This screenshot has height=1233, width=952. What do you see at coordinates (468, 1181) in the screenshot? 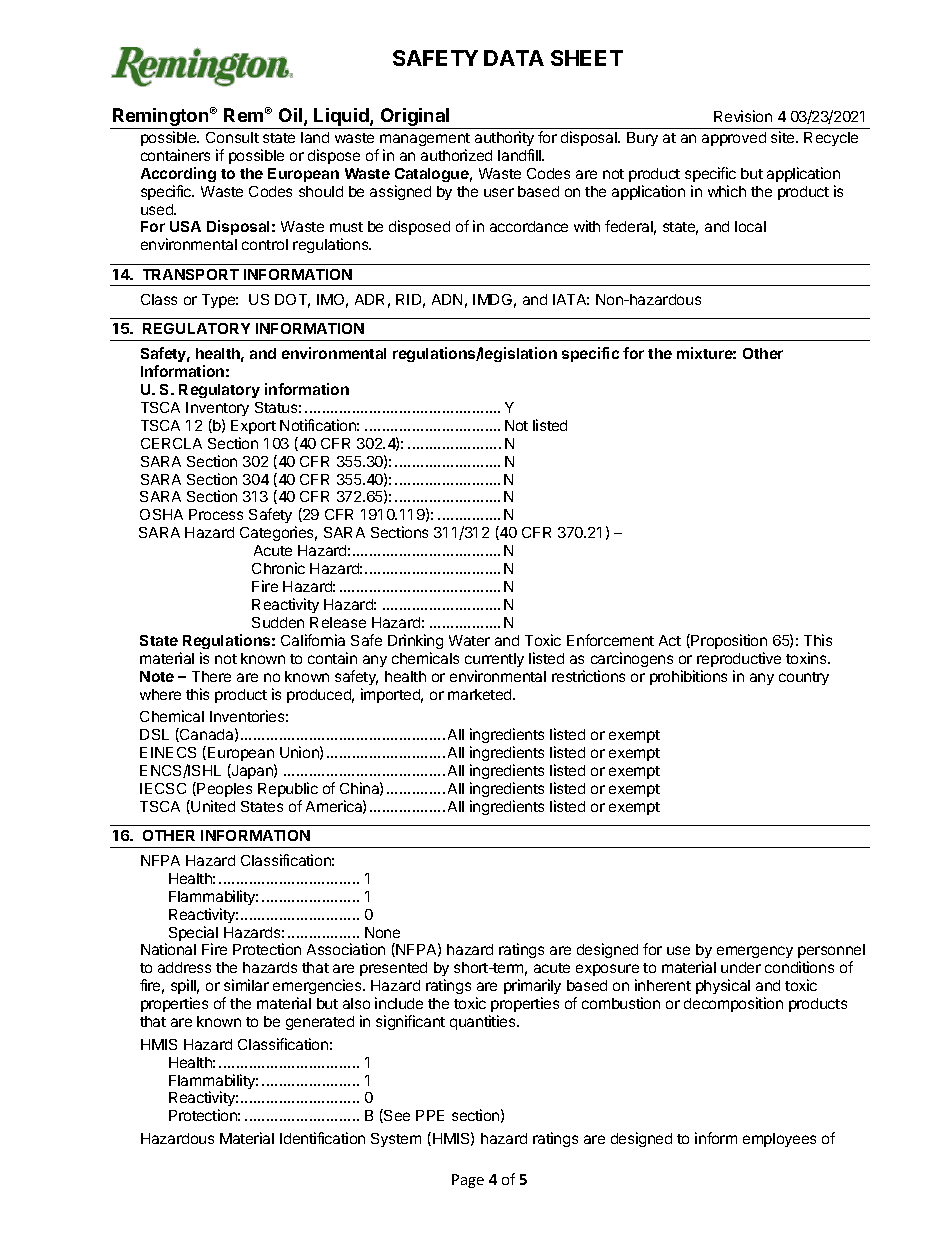
I see `Page` at bounding box center [468, 1181].
